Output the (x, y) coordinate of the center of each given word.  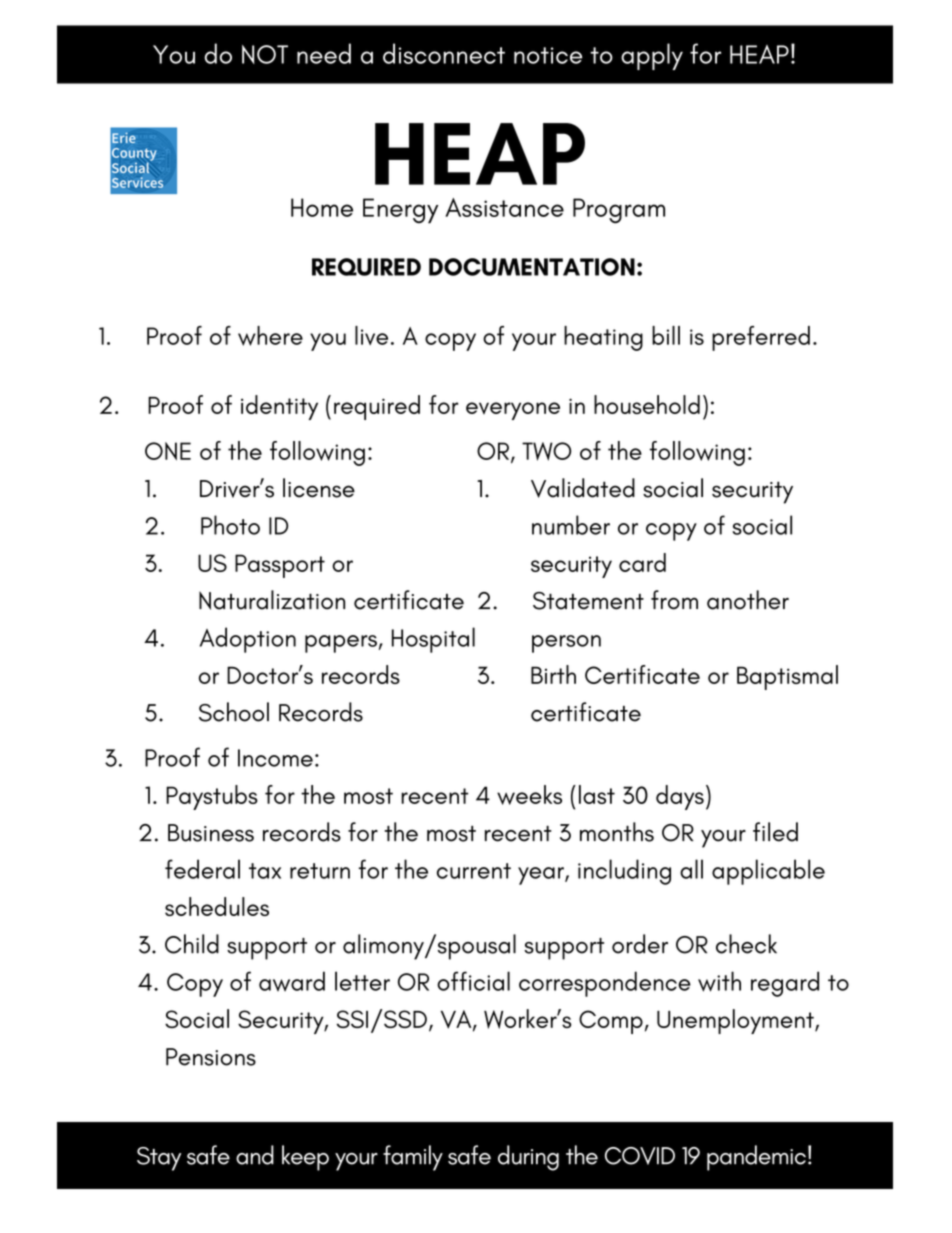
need (324, 53)
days (680, 797)
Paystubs (212, 797)
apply (652, 56)
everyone (513, 411)
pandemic (756, 1158)
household (647, 404)
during (528, 1158)
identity (279, 407)
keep (305, 1158)
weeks (529, 795)
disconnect (444, 53)
